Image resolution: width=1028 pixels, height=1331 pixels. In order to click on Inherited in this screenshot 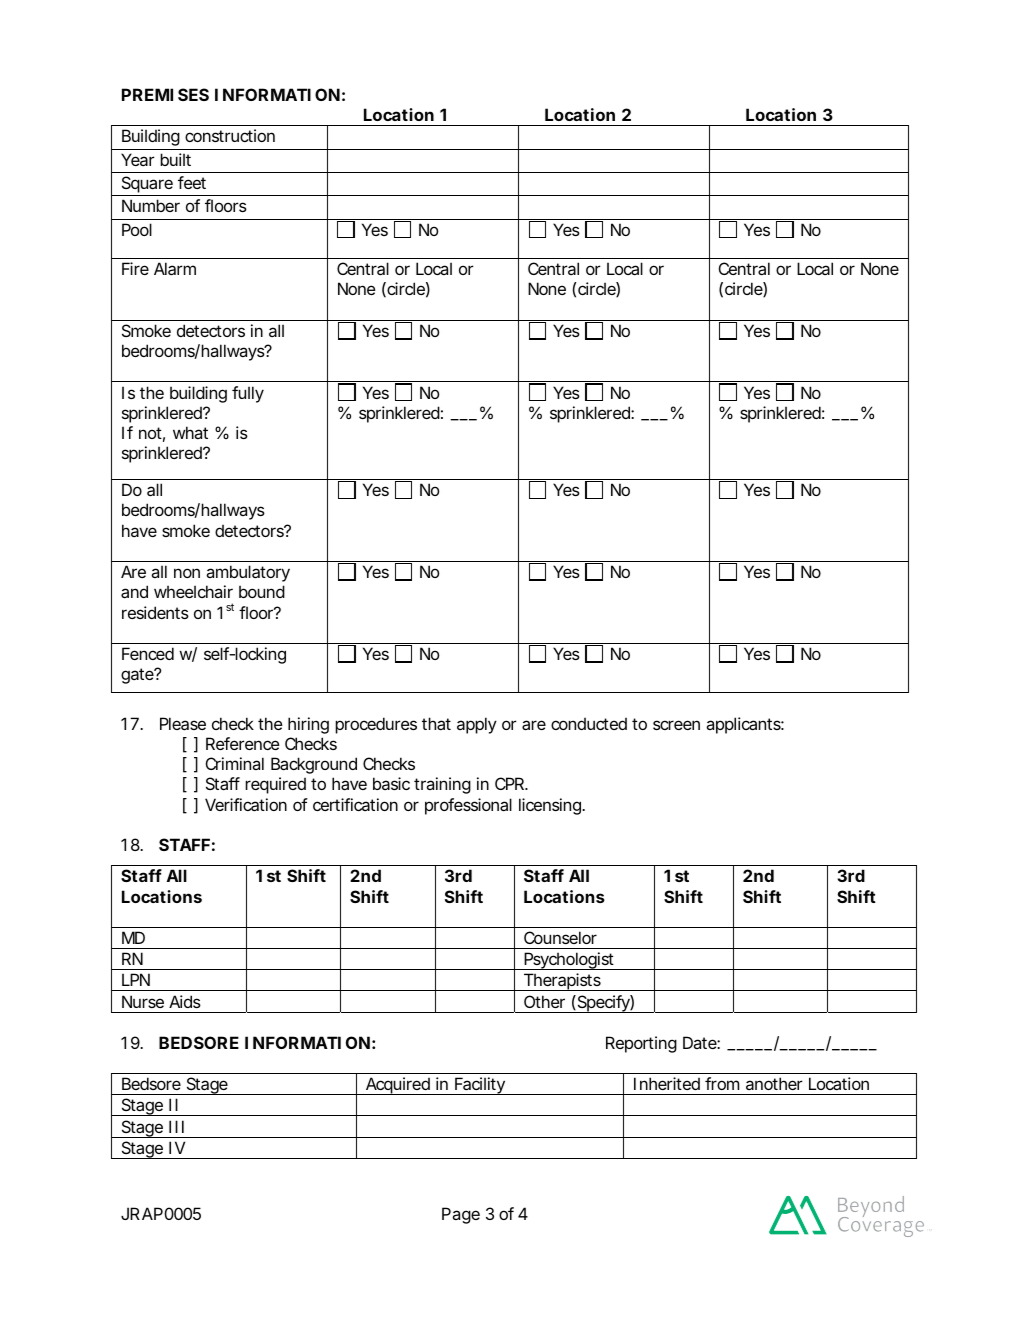, I will do `click(667, 1083)`.
